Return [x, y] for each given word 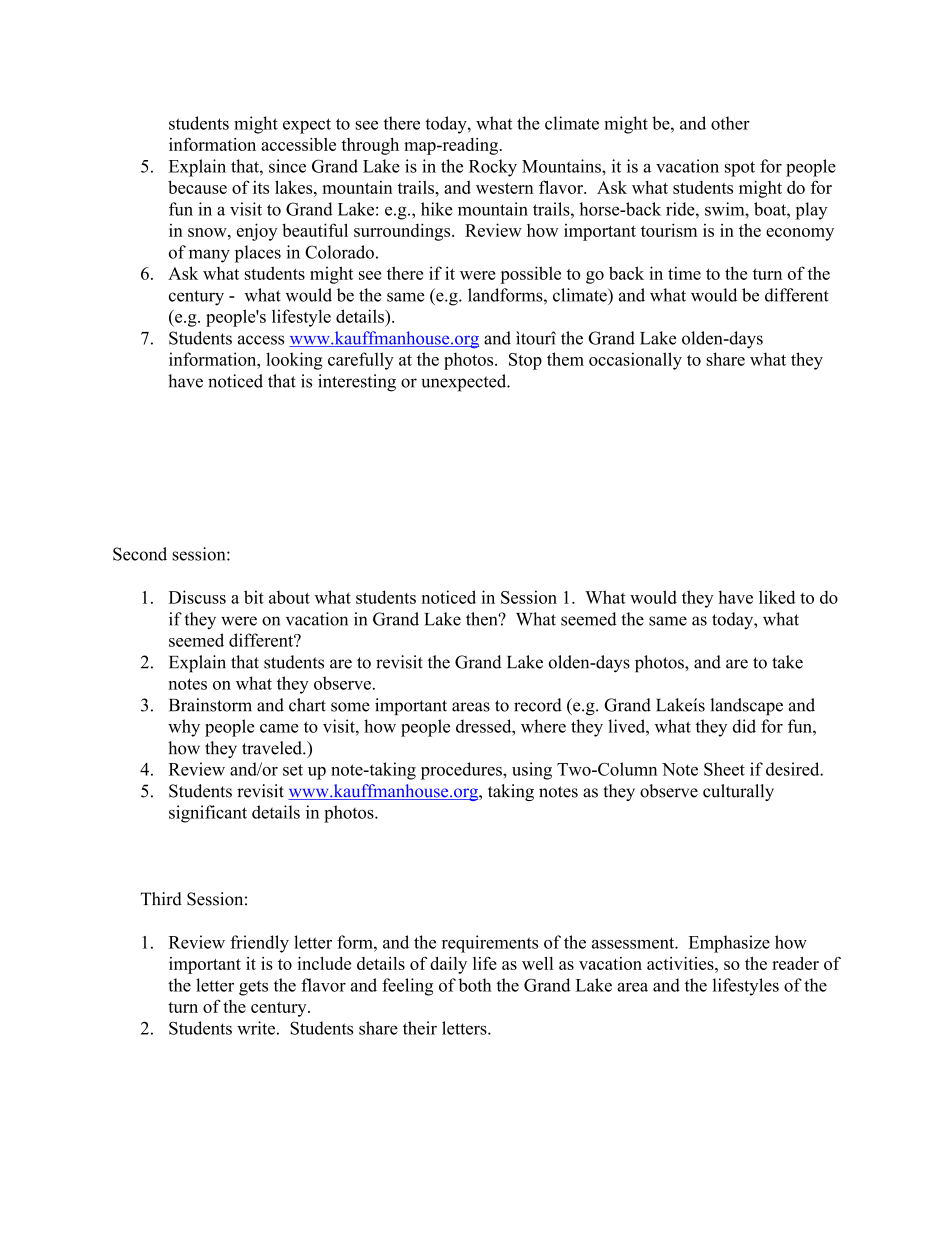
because [197, 187]
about [289, 597]
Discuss [197, 597]
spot [740, 169]
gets [253, 988]
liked [777, 597]
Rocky [493, 168]
